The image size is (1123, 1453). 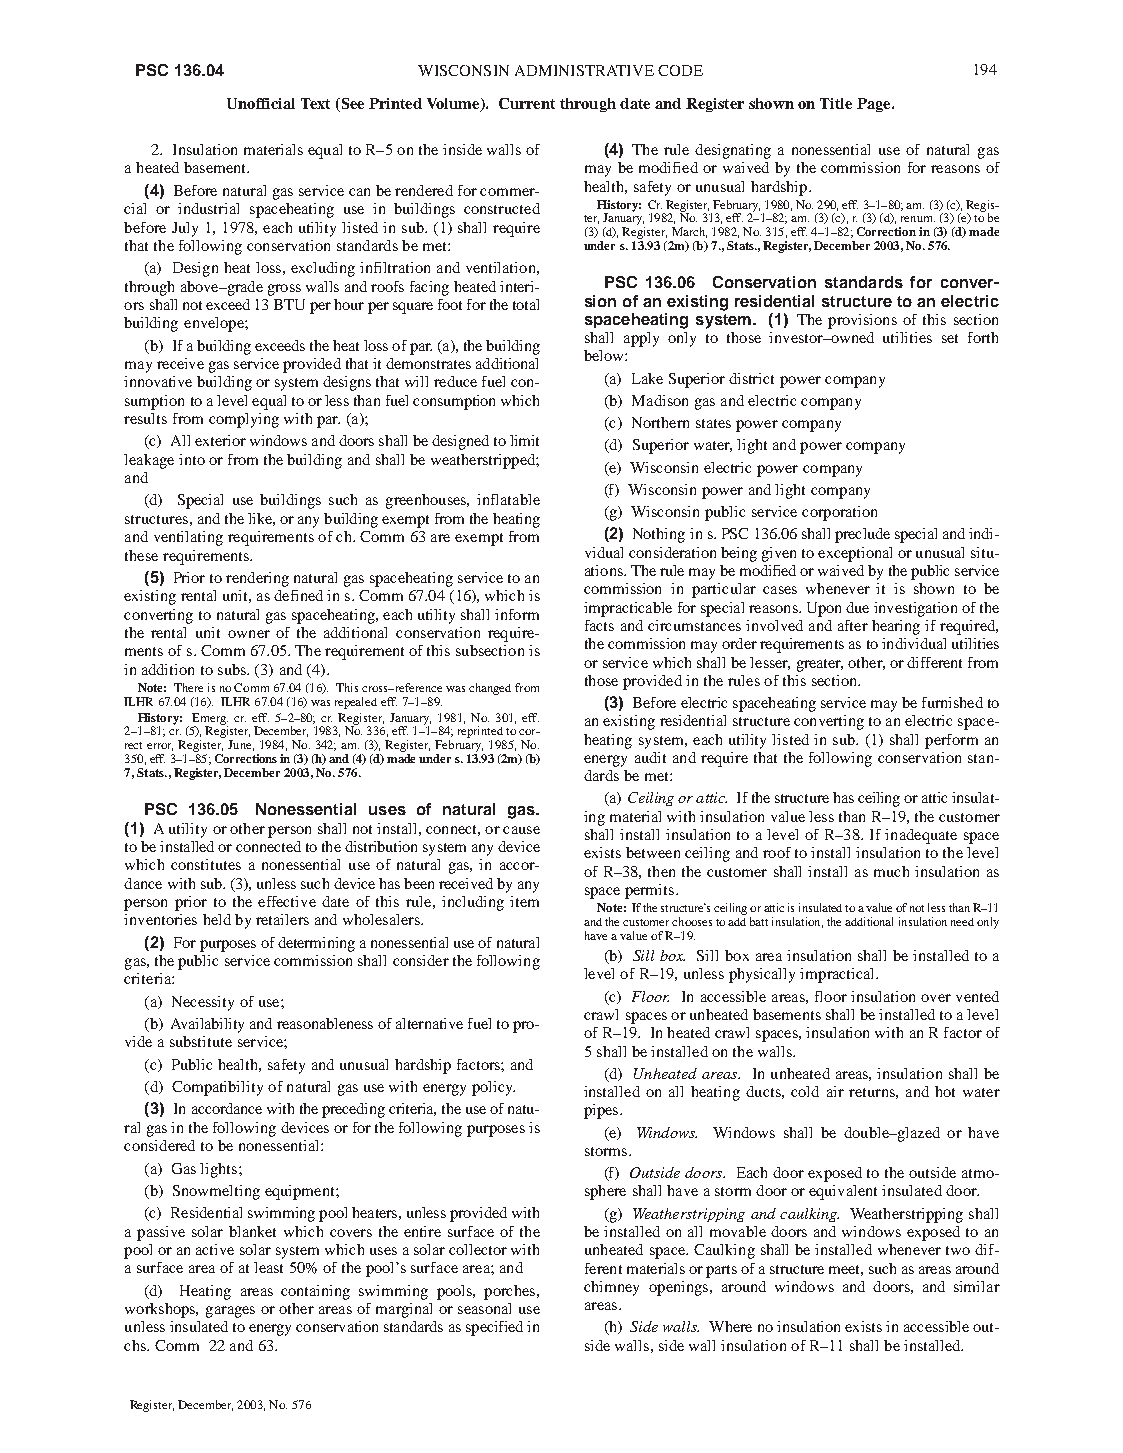 I want to click on set, so click(x=950, y=338).
